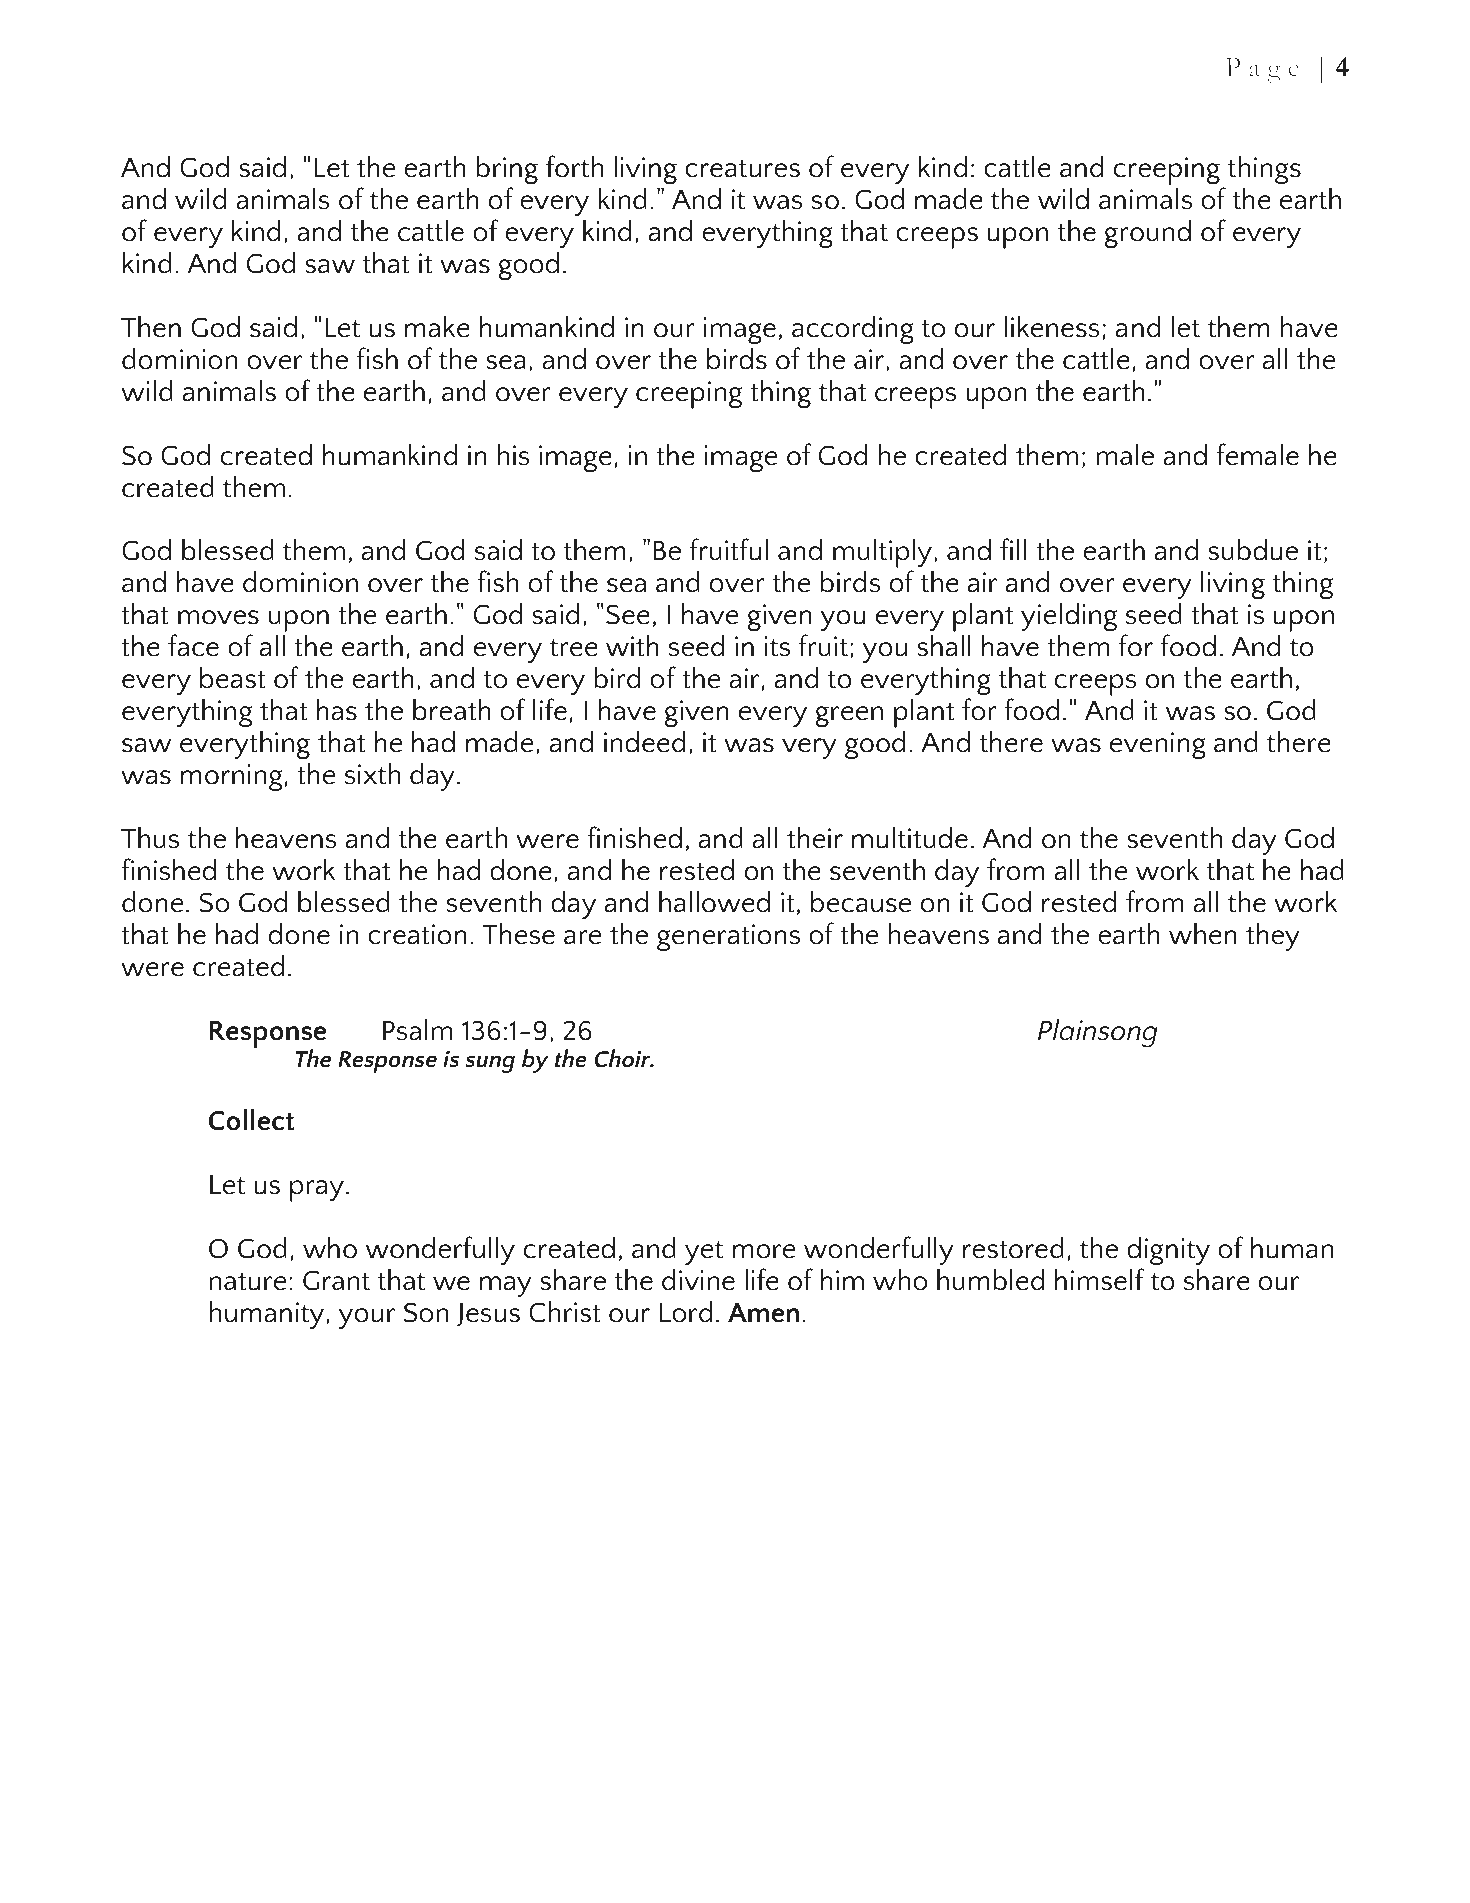 The image size is (1470, 1903). I want to click on nature, so click(247, 1281).
